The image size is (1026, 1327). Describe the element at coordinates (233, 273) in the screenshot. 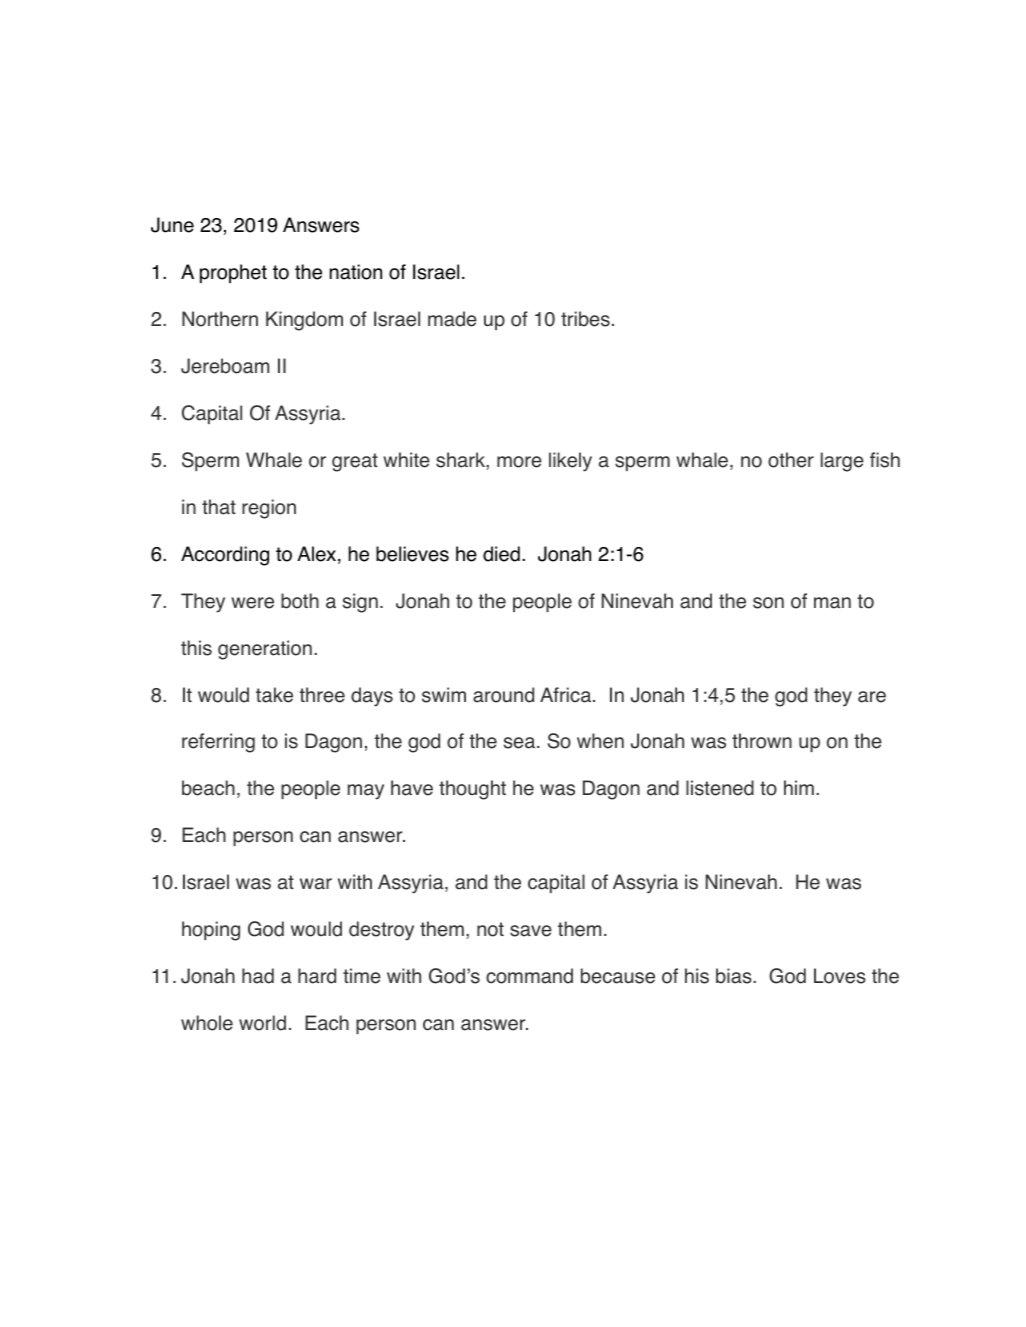

I see `prophet` at that location.
